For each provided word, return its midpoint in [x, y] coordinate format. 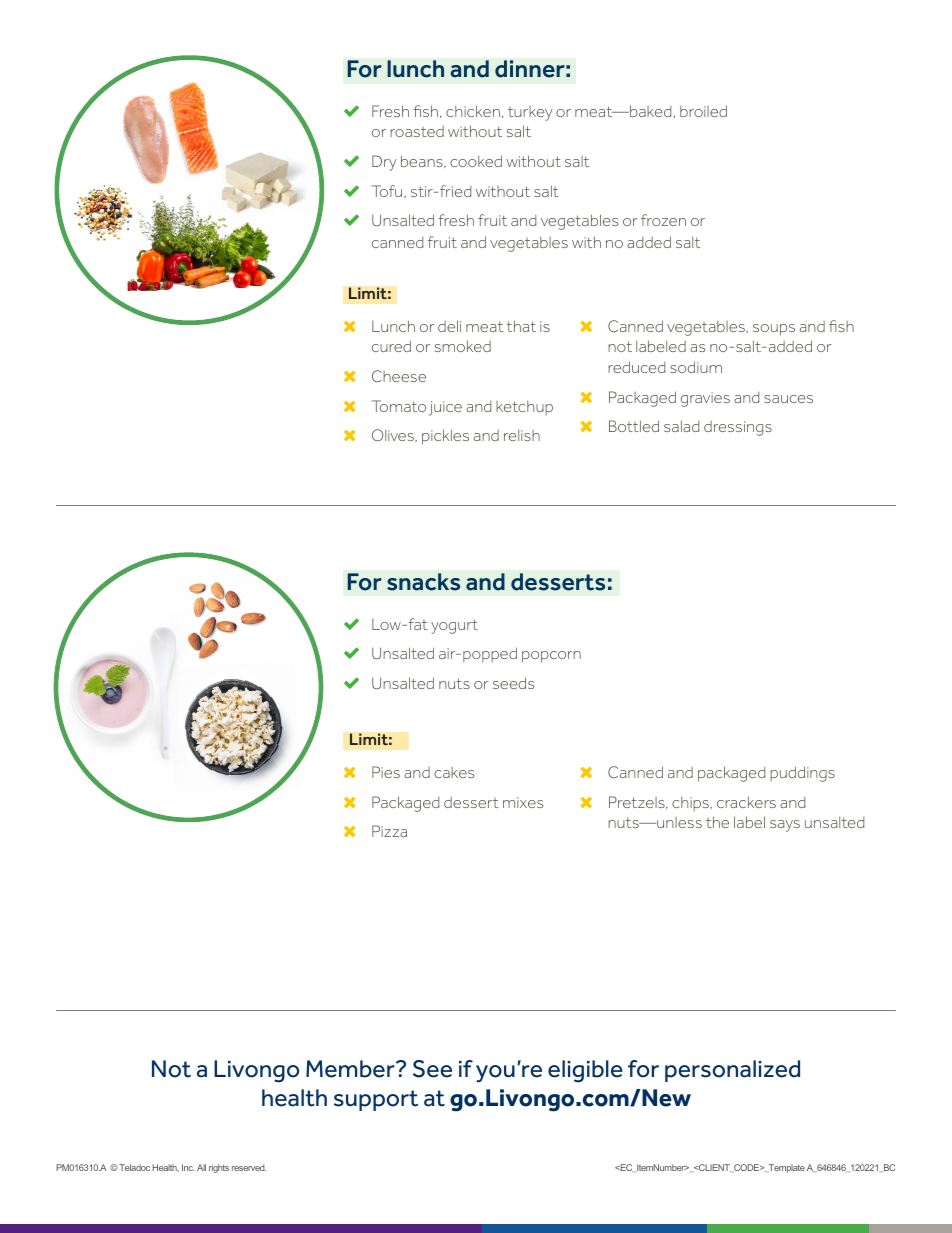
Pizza [389, 831]
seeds [513, 683]
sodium [696, 367]
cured [391, 346]
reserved [249, 1167]
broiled [703, 111]
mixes [523, 802]
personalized [732, 1071]
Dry [384, 163]
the [717, 822]
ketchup [524, 408]
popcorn [551, 657]
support [376, 1100]
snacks [423, 582]
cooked [476, 161]
